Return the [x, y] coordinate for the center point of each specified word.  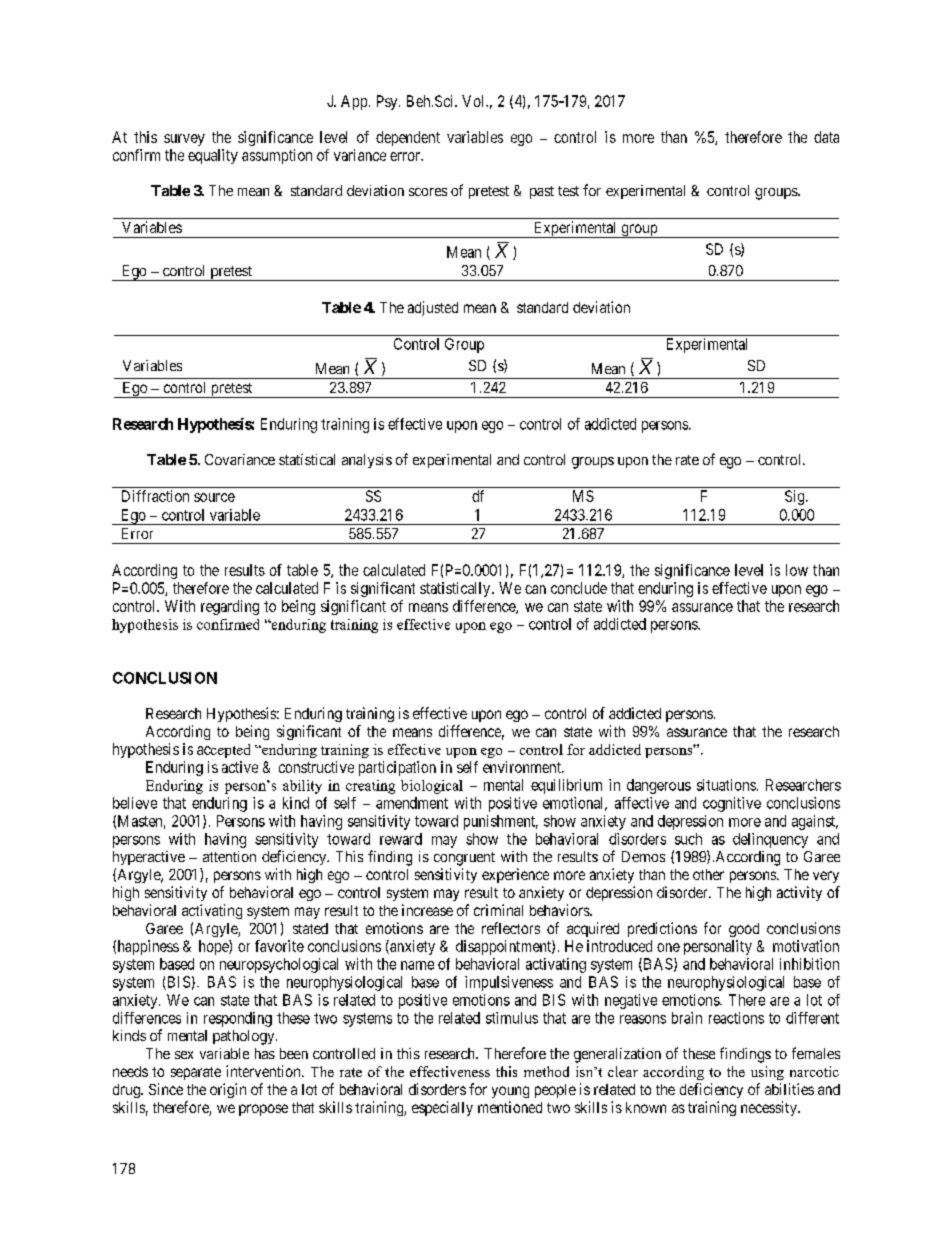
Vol [474, 101]
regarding [230, 607]
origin [228, 1090]
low [797, 570]
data [826, 137]
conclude [579, 588]
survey [184, 140]
